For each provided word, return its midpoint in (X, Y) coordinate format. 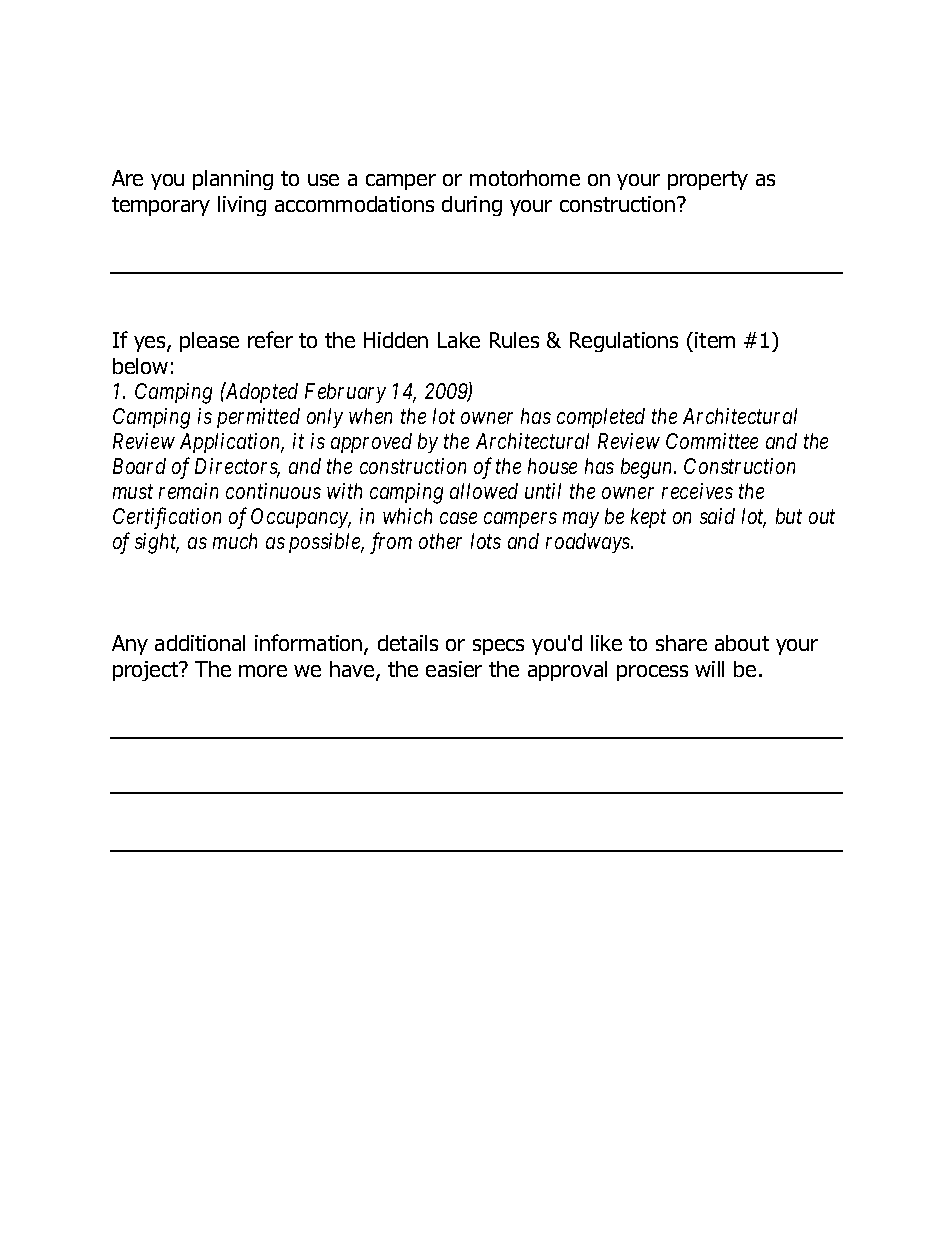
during (472, 206)
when (370, 416)
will (709, 669)
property (708, 180)
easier (454, 669)
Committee (712, 441)
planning (233, 180)
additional (200, 643)
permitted (258, 418)
